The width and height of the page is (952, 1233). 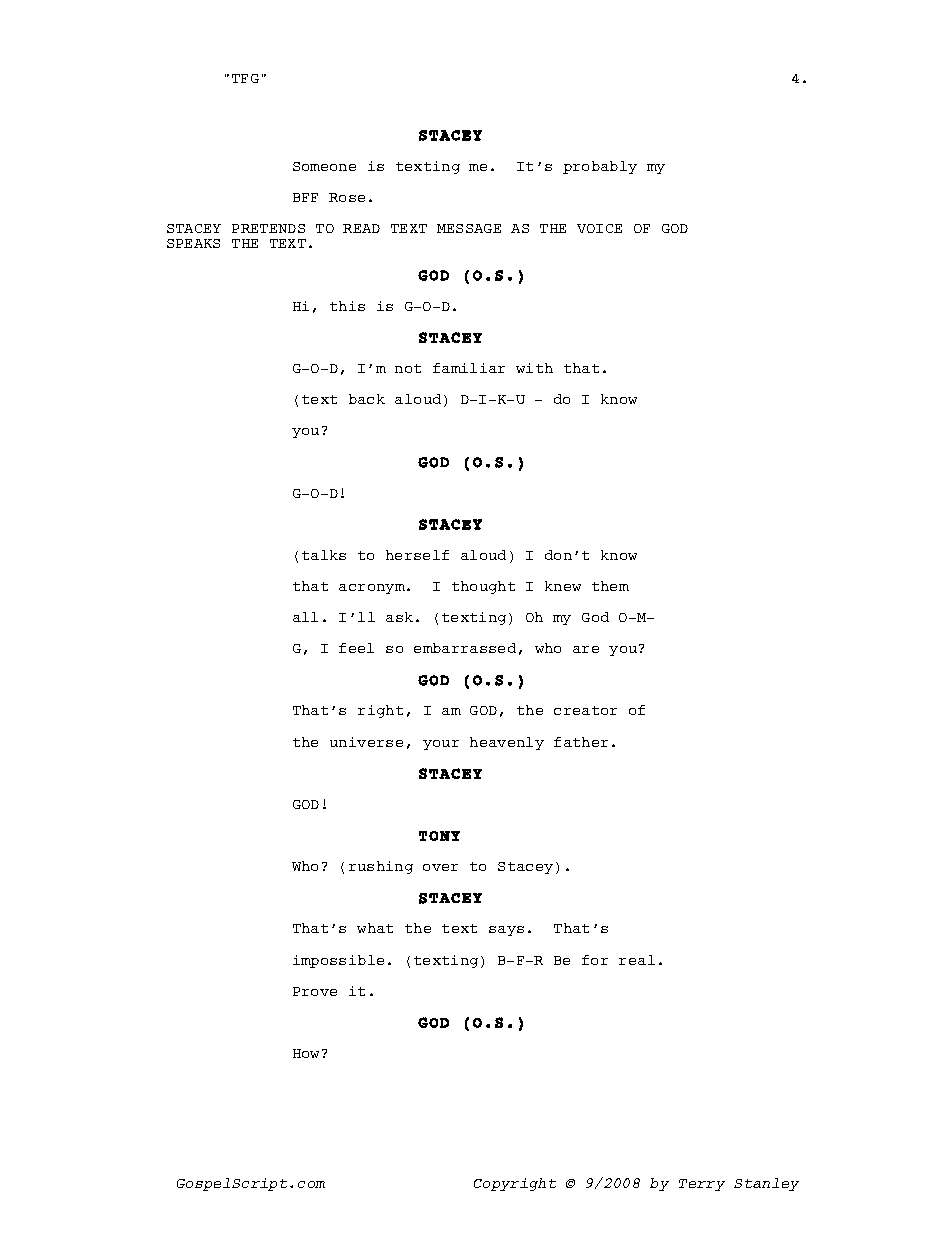 What do you see at coordinates (361, 228) in the page?
I see `READ` at bounding box center [361, 228].
